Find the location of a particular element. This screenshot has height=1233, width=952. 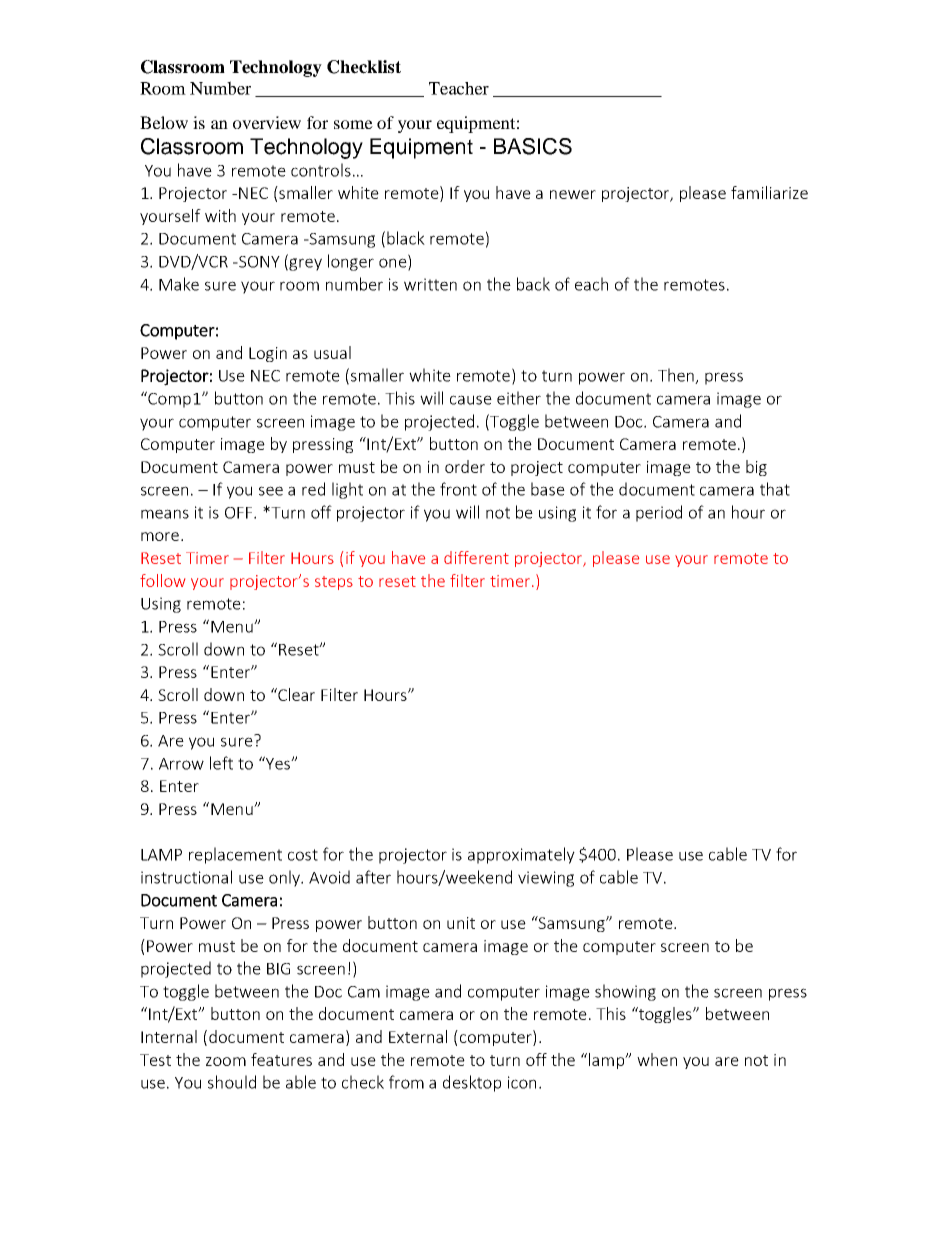

overview is located at coordinates (267, 122).
